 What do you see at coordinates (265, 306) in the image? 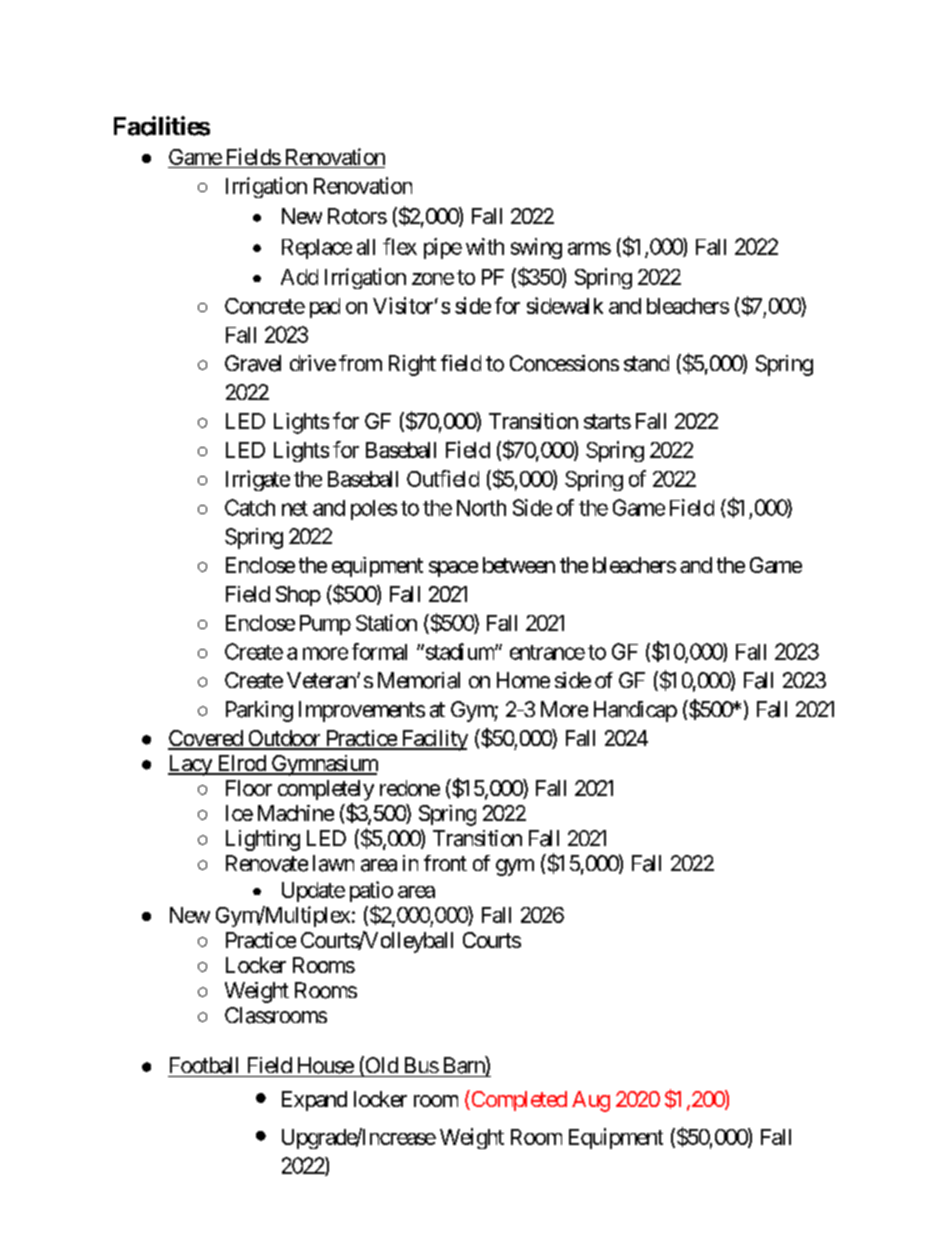
I see `Concrete` at bounding box center [265, 306].
